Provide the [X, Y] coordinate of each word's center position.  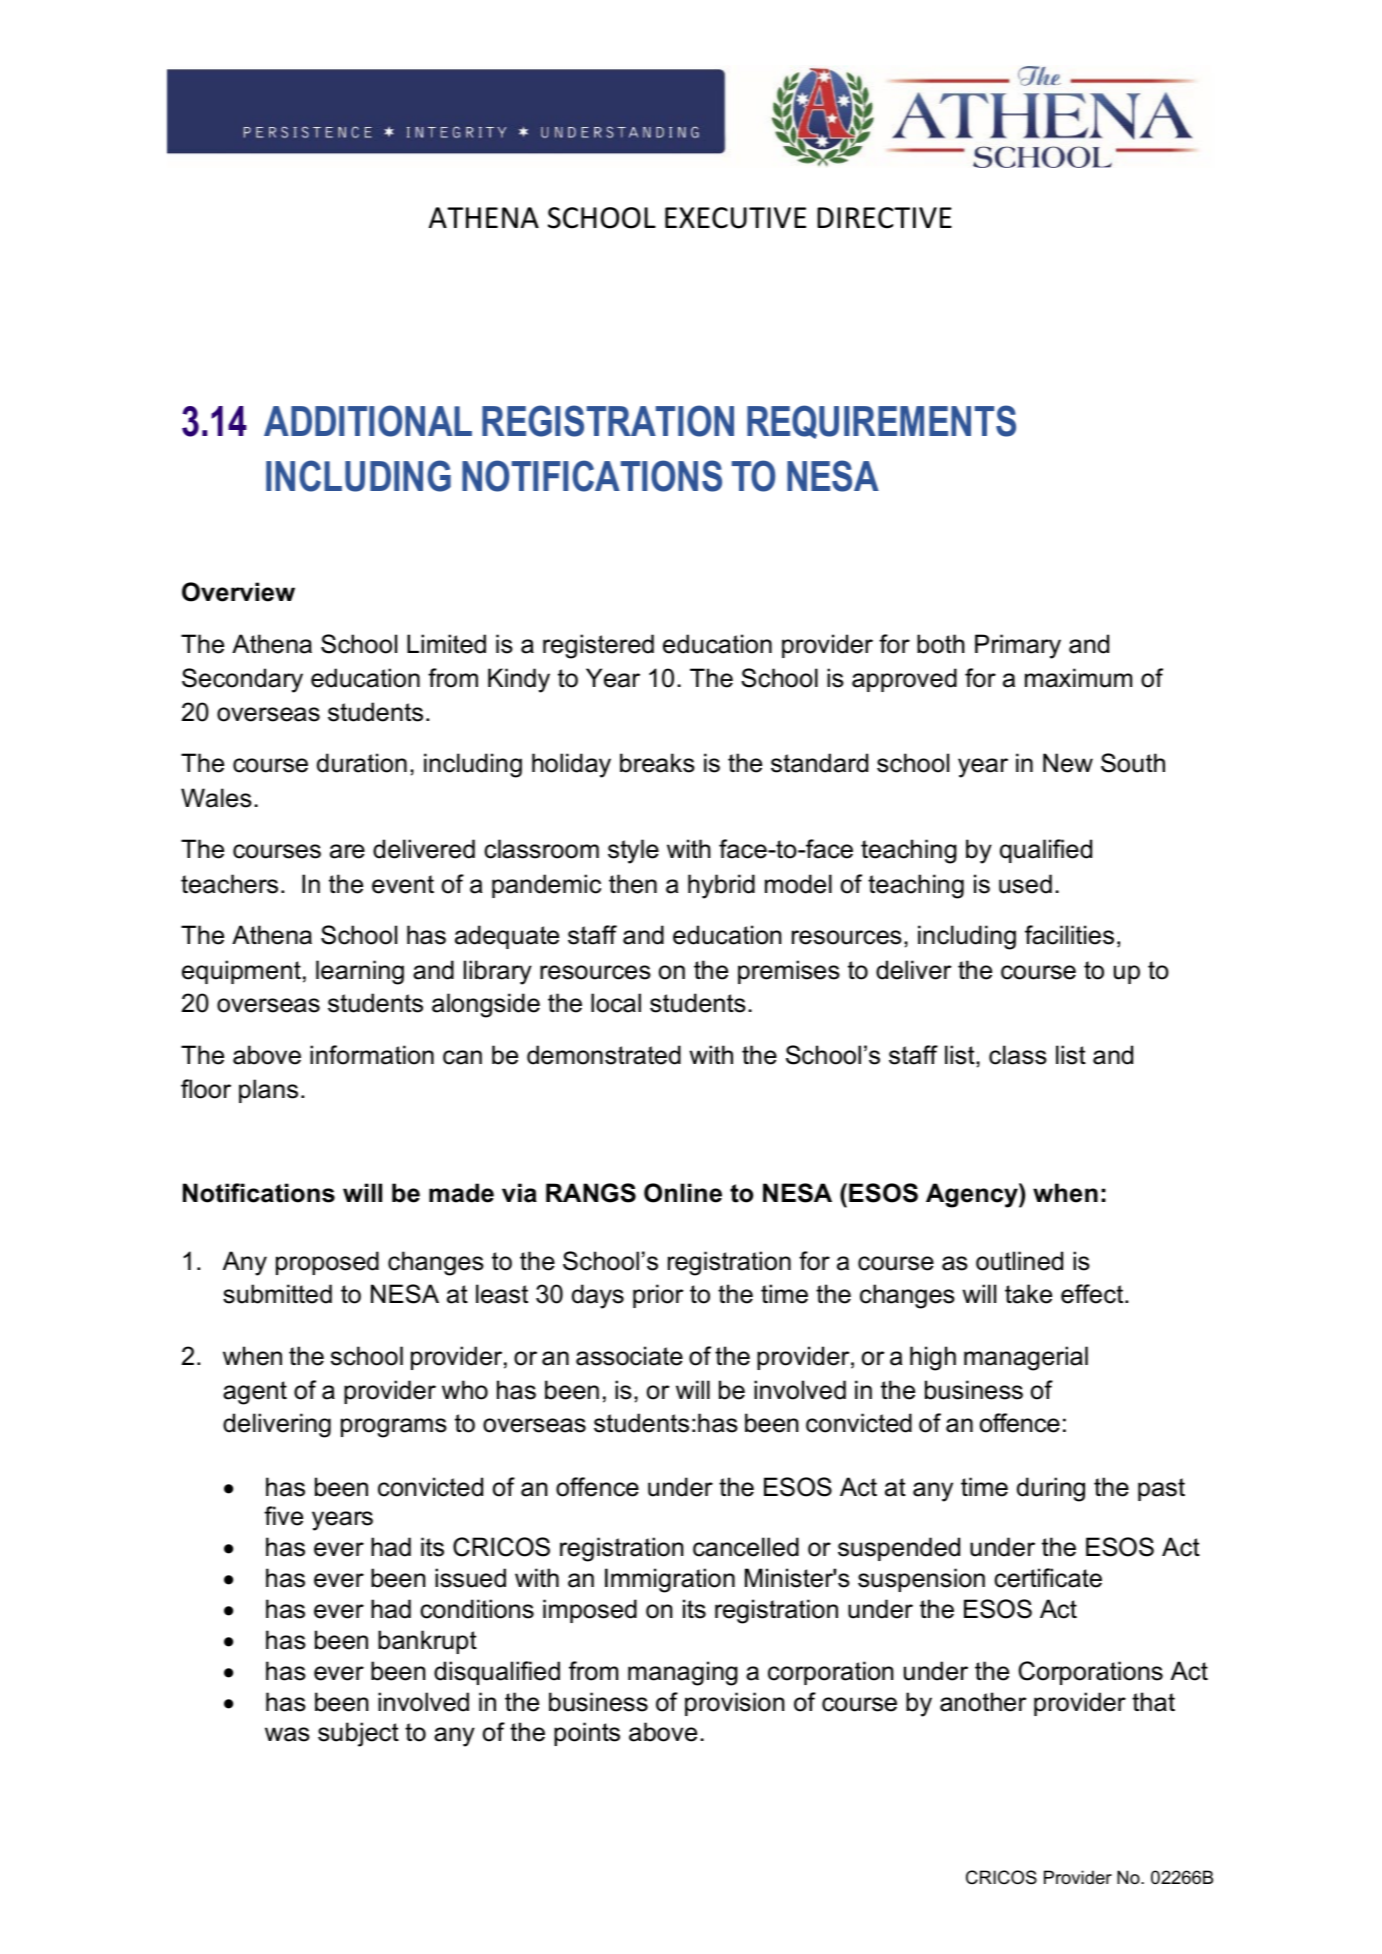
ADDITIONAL [368, 421]
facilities [1069, 935]
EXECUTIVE [735, 218]
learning [360, 972]
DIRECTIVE [884, 218]
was [287, 1734]
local [616, 1003]
